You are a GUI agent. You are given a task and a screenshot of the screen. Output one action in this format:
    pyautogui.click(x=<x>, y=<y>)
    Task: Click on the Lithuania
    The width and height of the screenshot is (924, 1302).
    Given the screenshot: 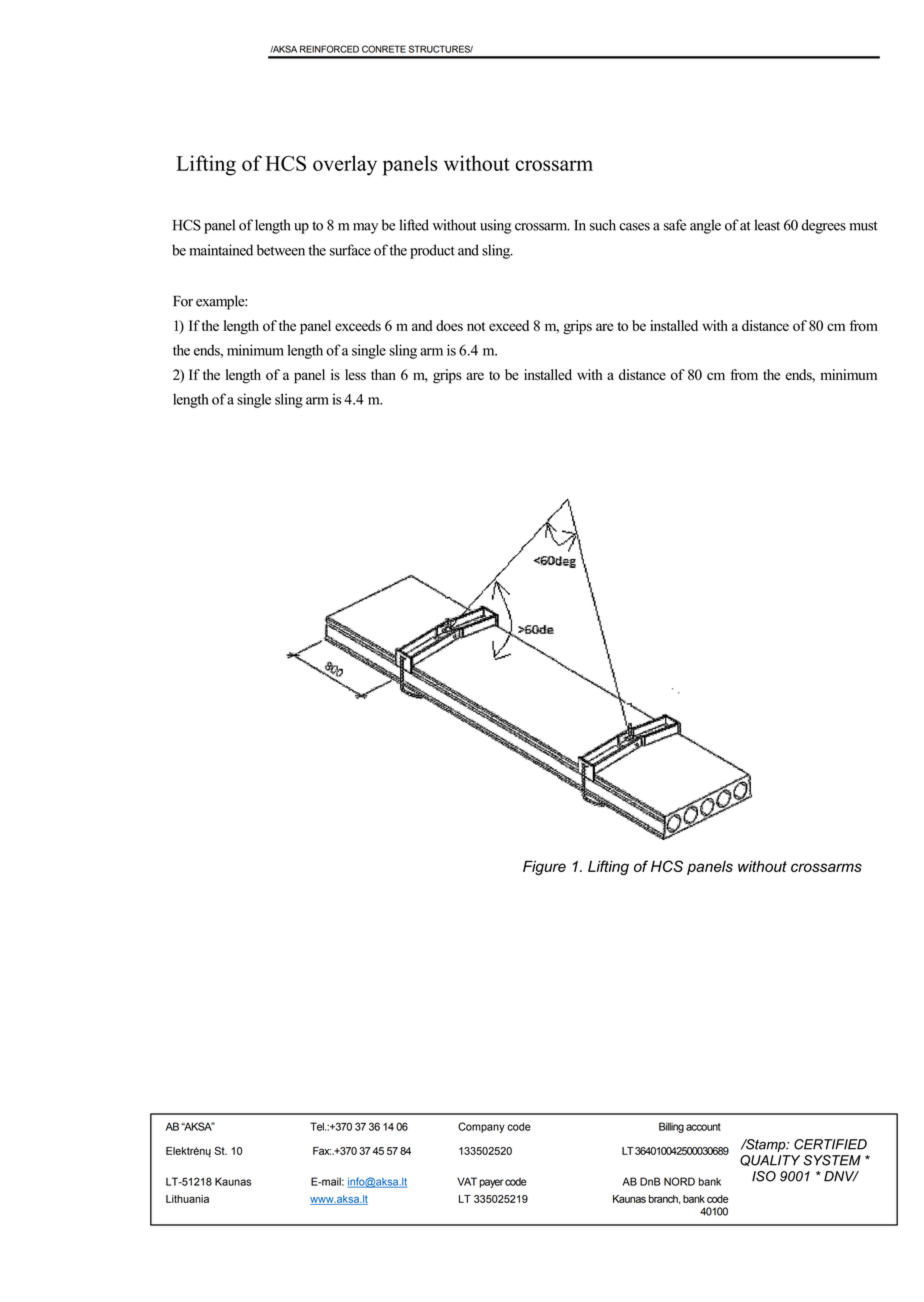 What is the action you would take?
    pyautogui.click(x=187, y=1199)
